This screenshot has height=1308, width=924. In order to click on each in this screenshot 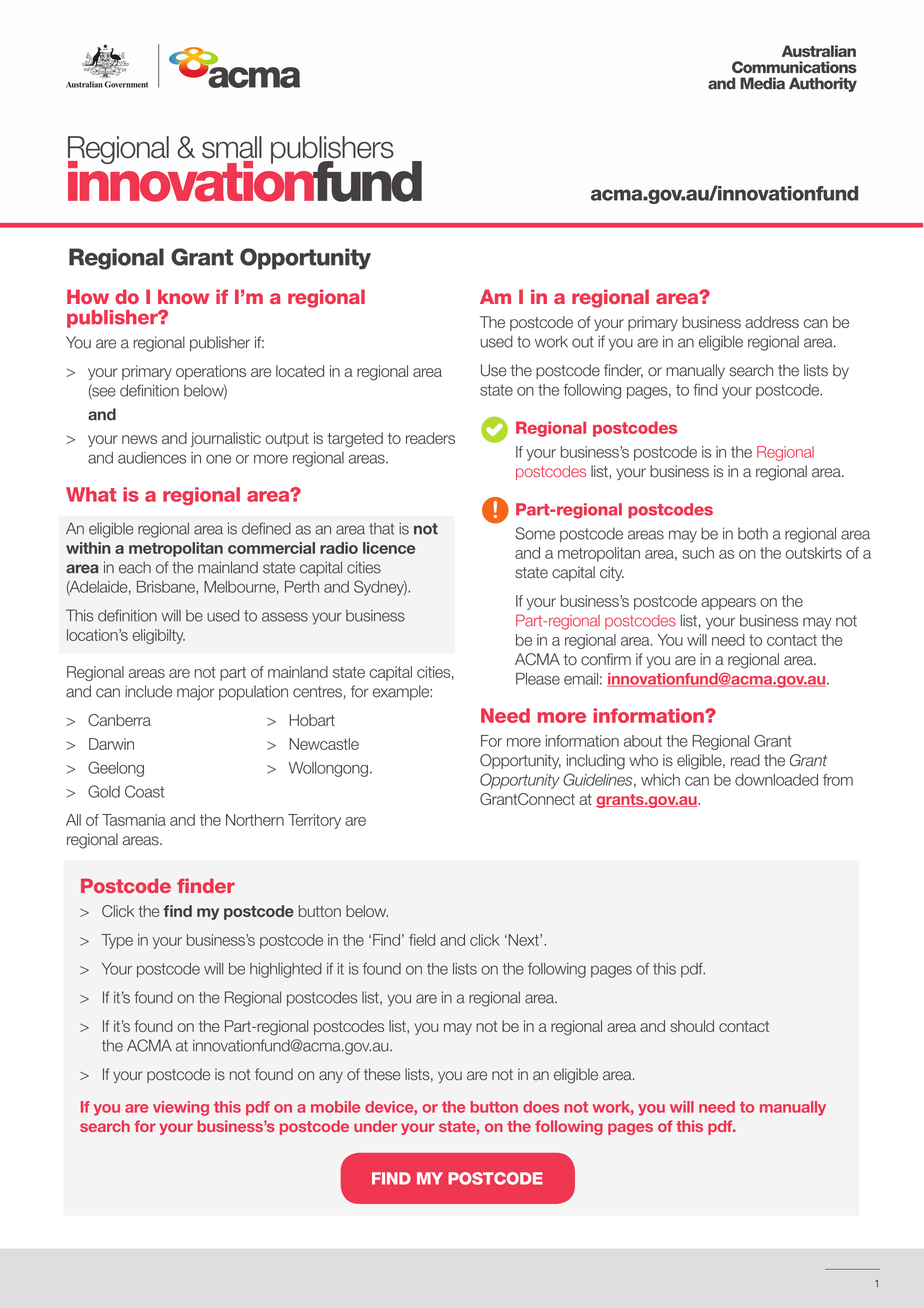, I will do `click(135, 567)`.
